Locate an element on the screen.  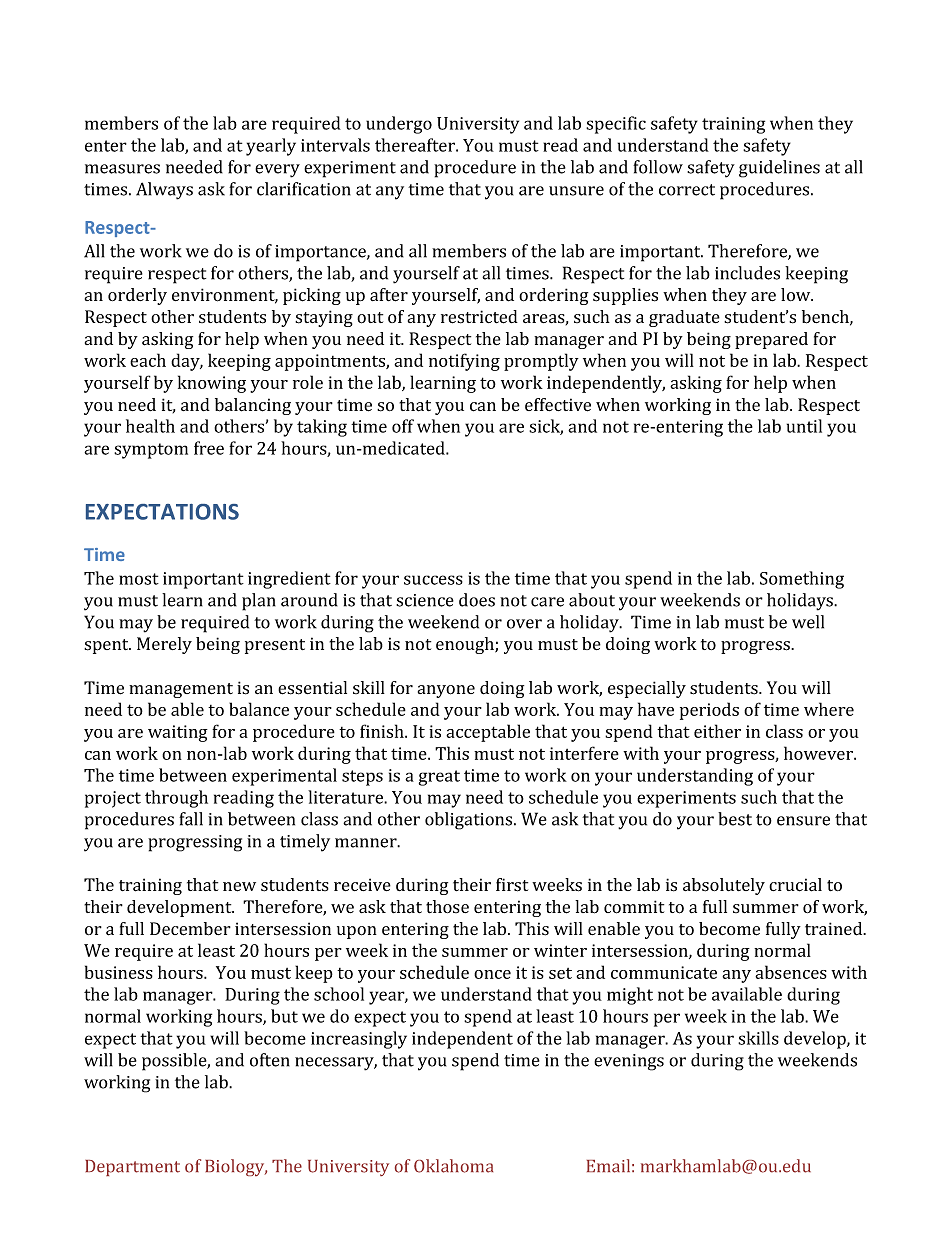
until is located at coordinates (804, 426).
